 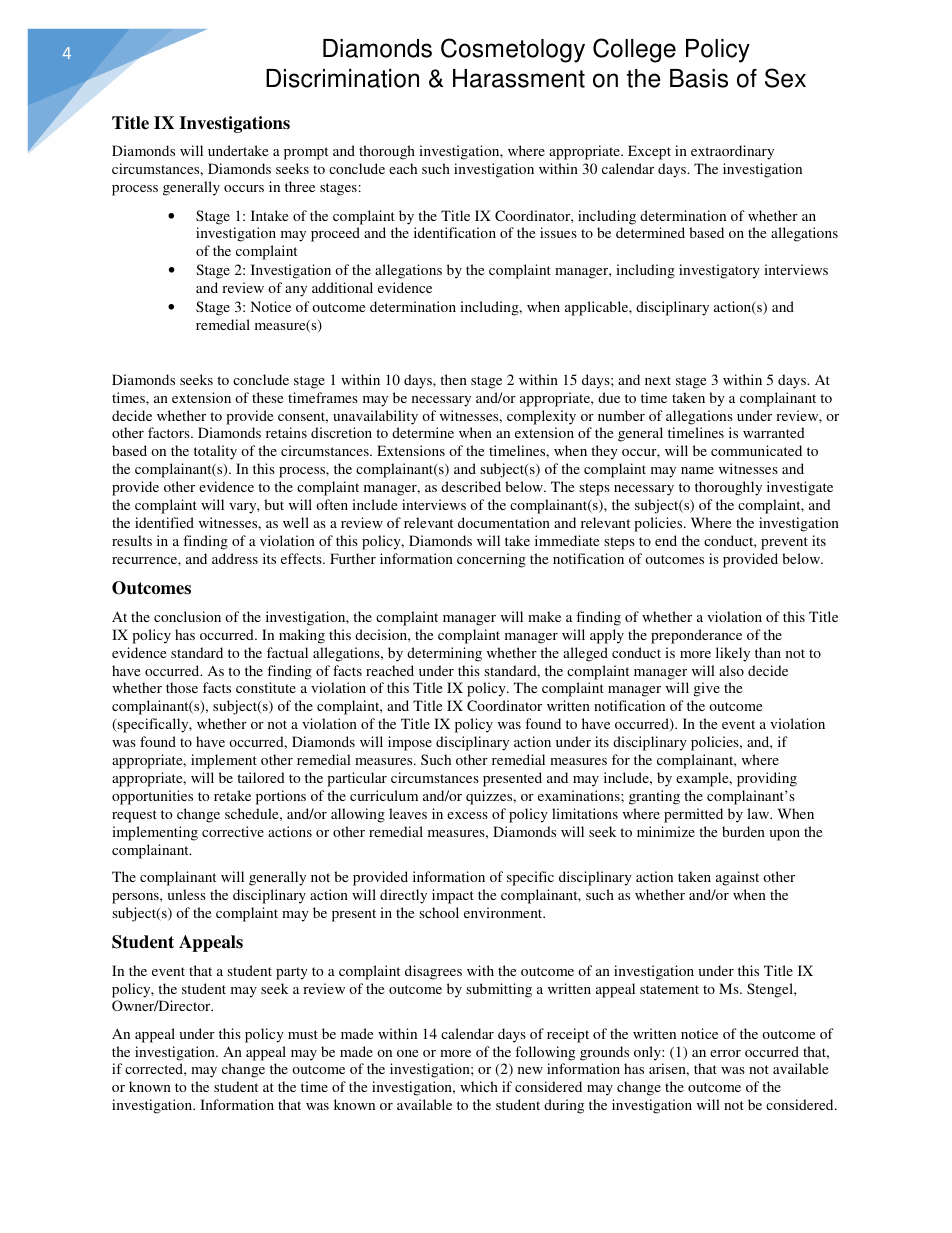 What do you see at coordinates (491, 560) in the image?
I see `concerning` at bounding box center [491, 560].
